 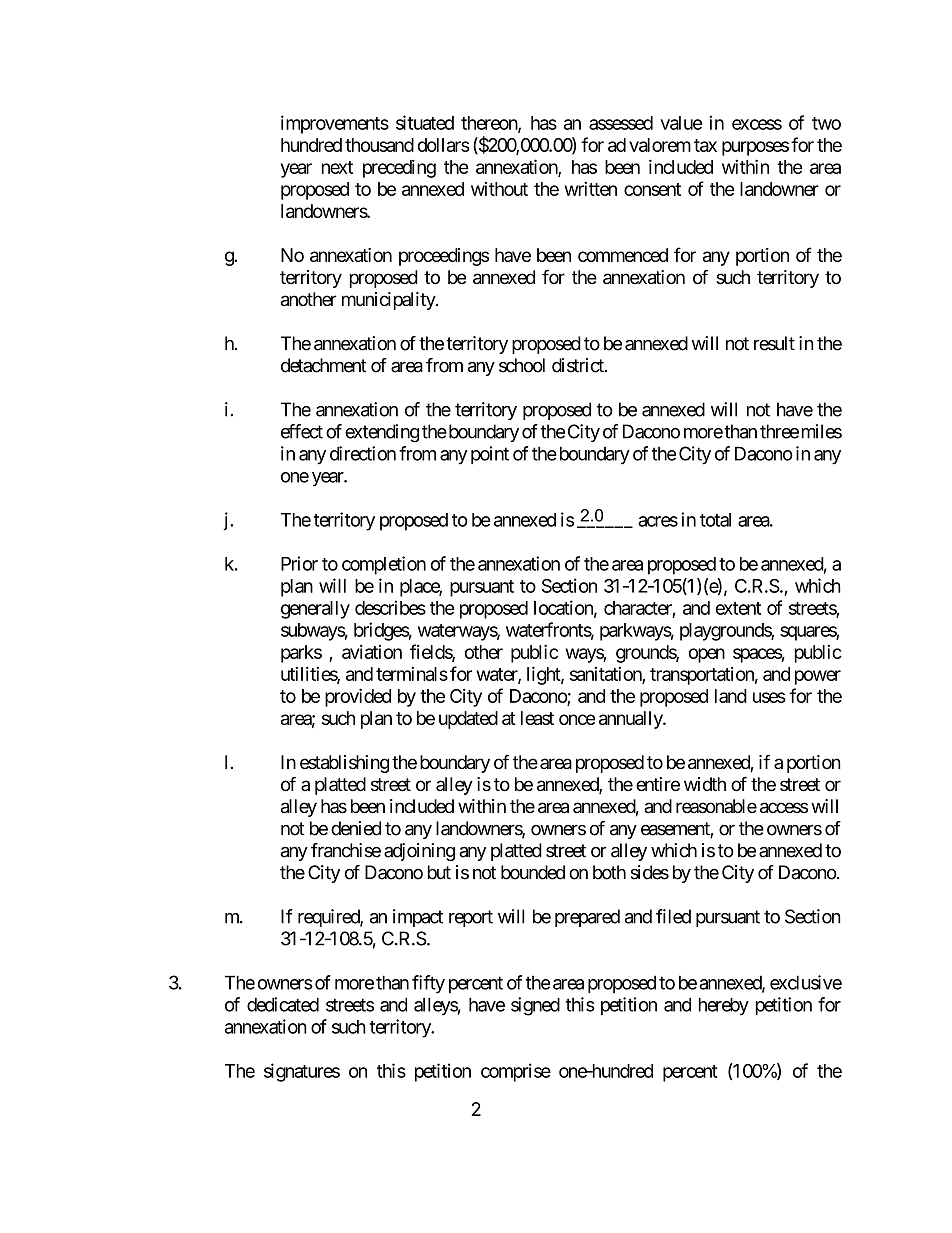 I want to click on tax, so click(x=705, y=145).
